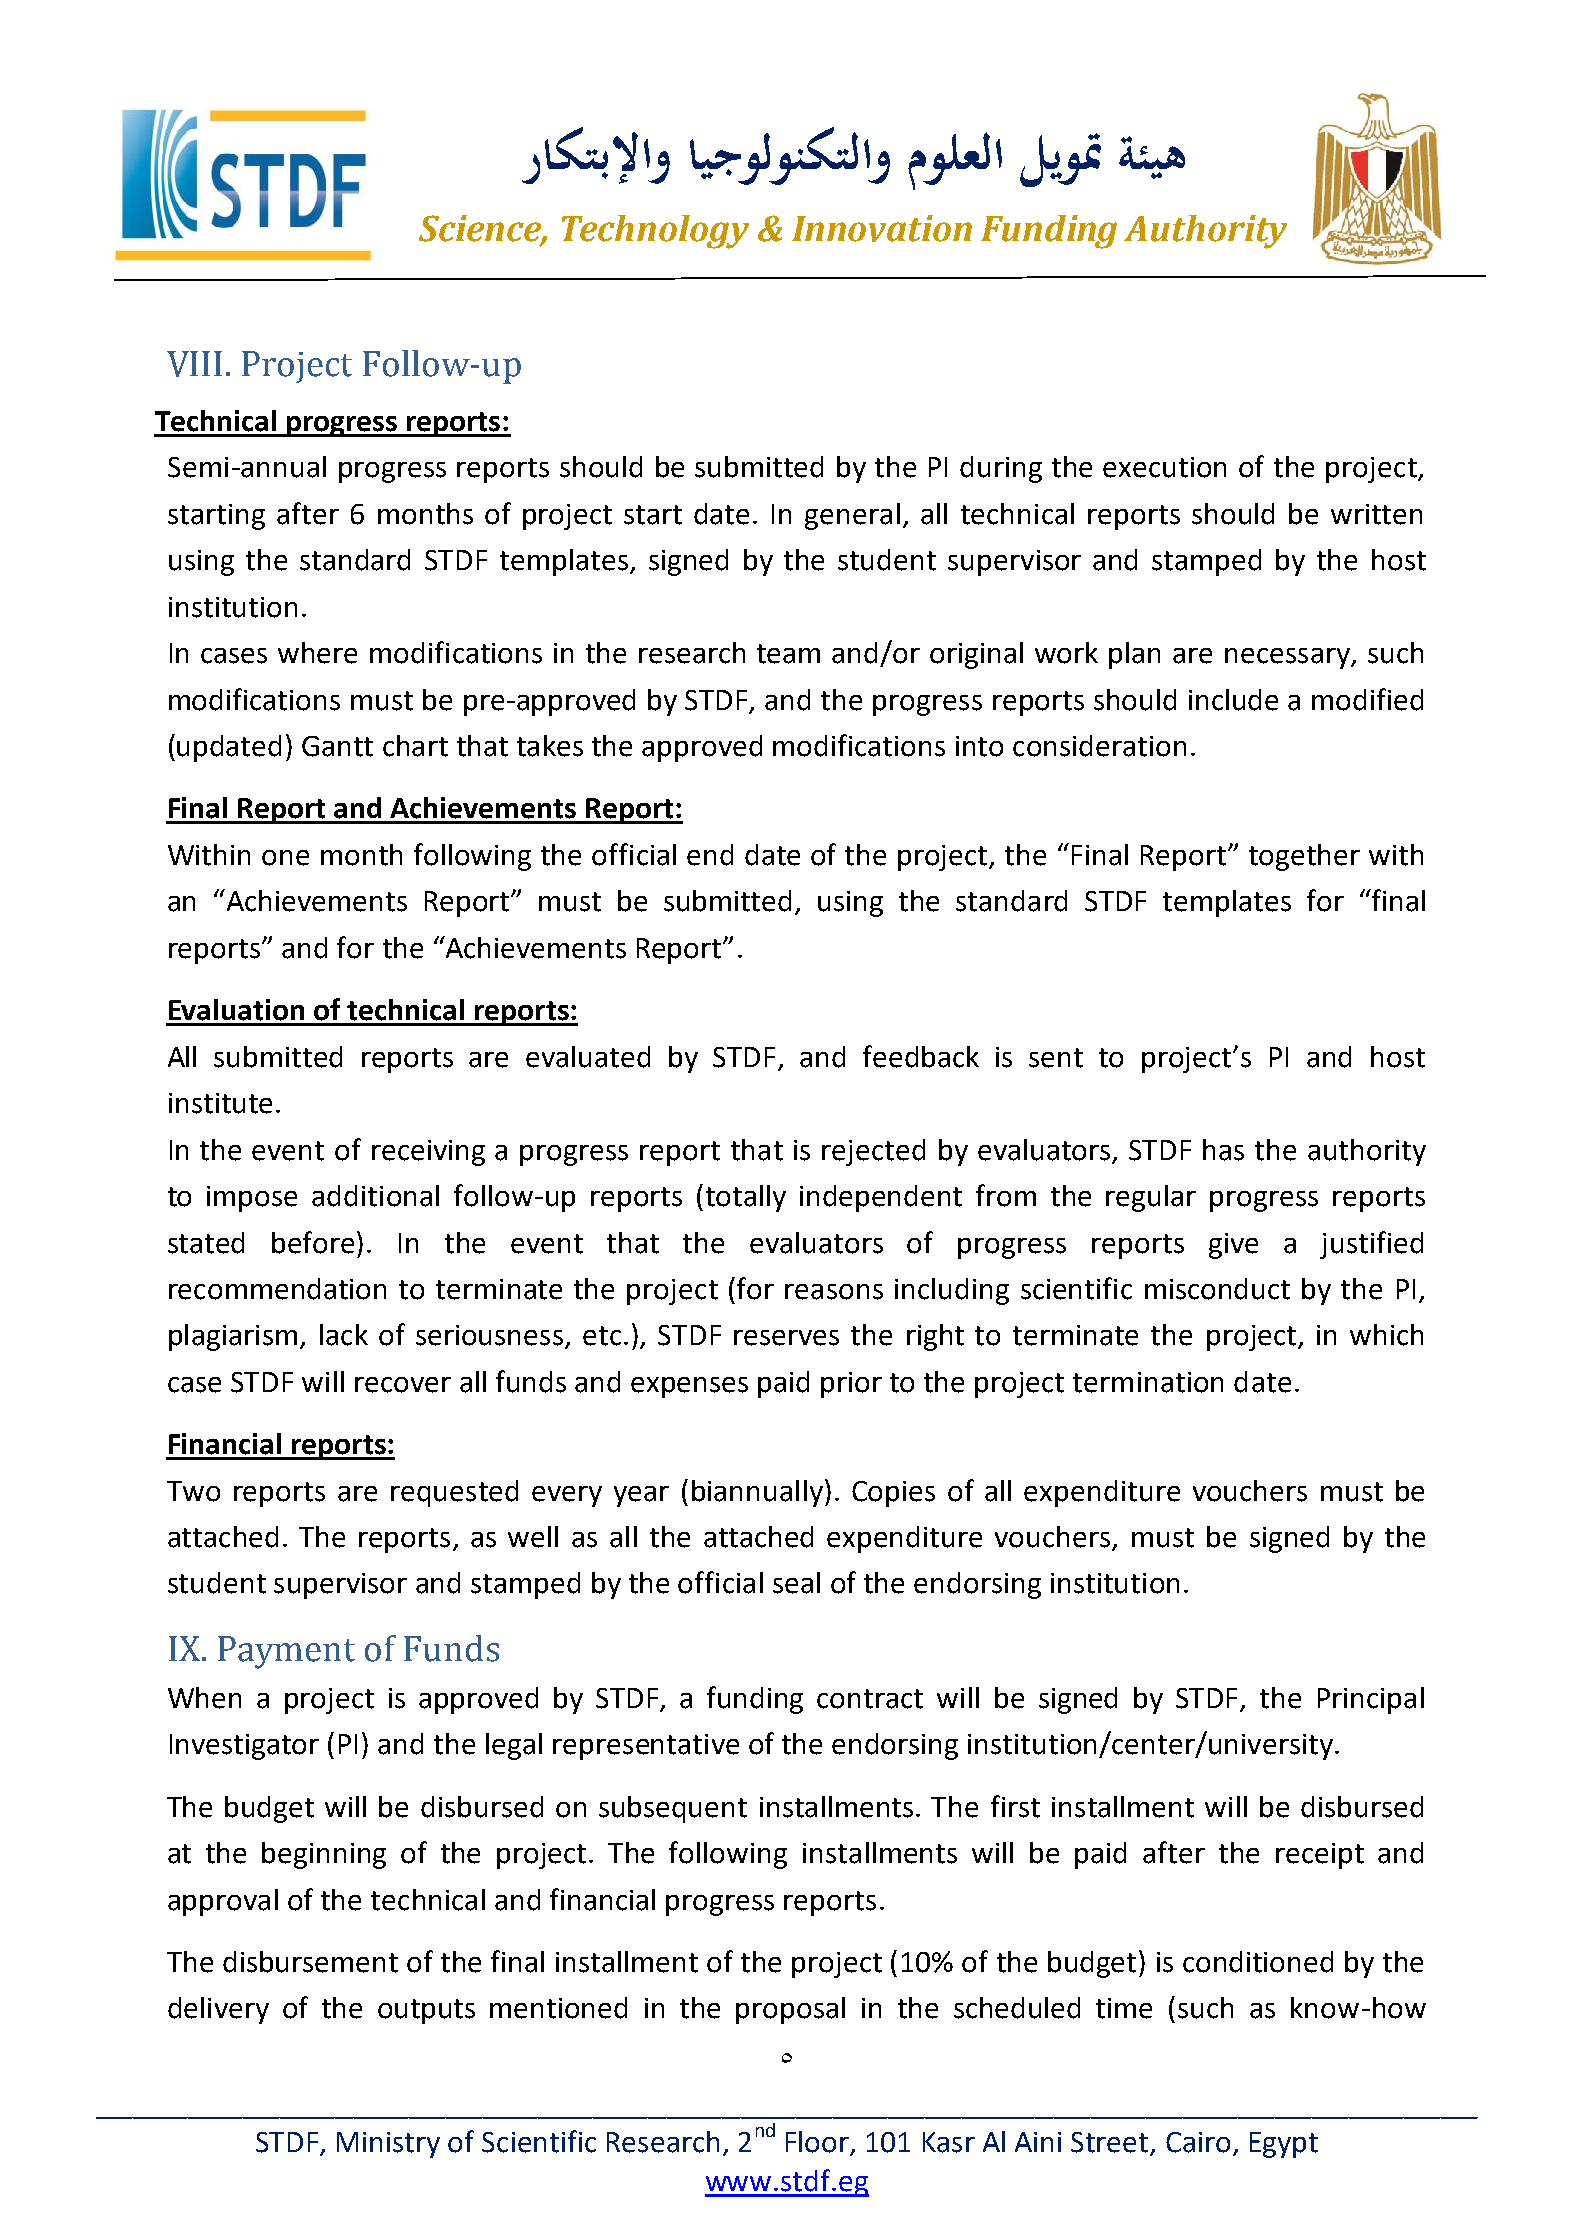  What do you see at coordinates (317, 653) in the page?
I see `where` at bounding box center [317, 653].
